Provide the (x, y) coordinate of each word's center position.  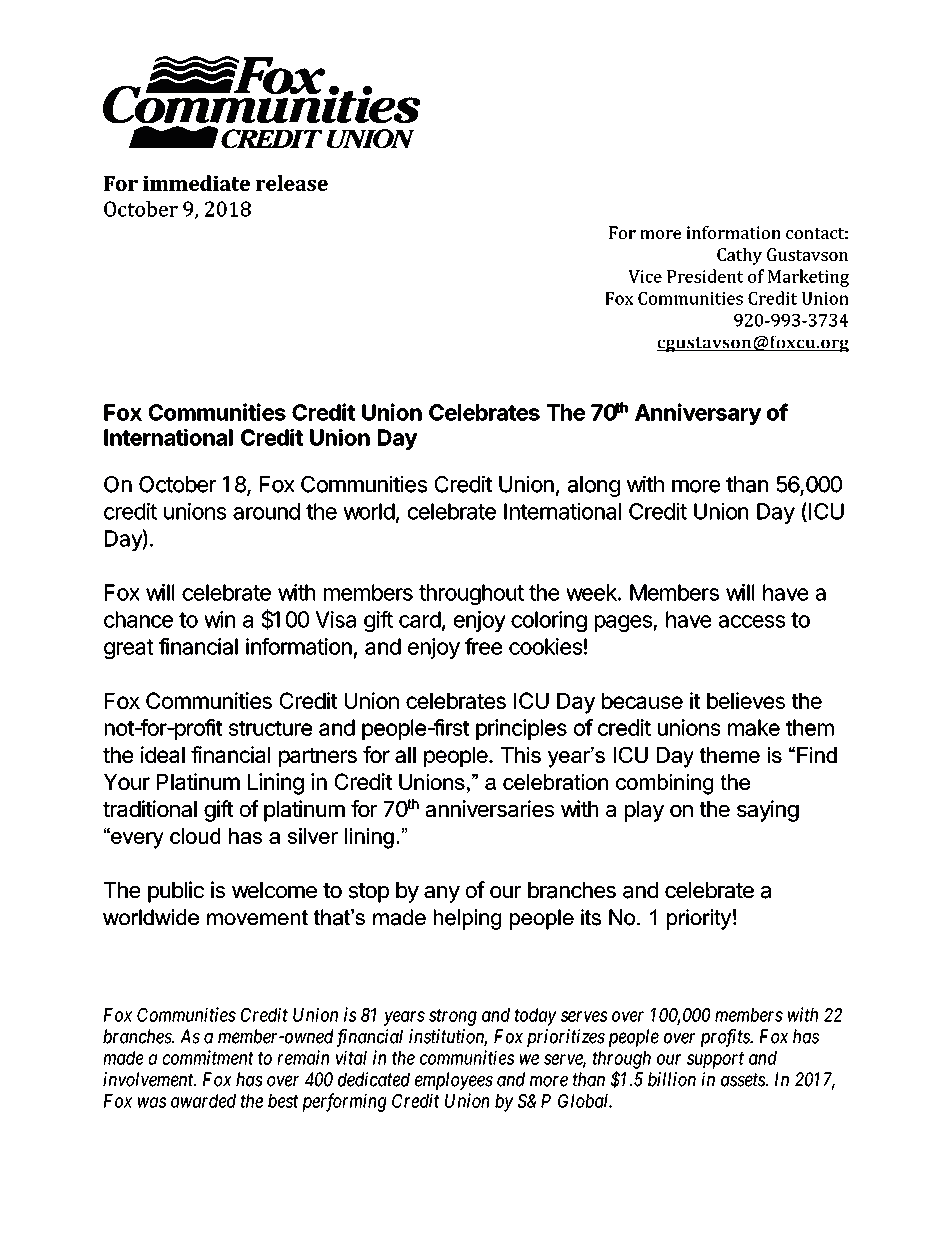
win (219, 619)
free (483, 646)
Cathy (739, 256)
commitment (208, 1057)
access (751, 621)
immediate (196, 183)
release (292, 183)
